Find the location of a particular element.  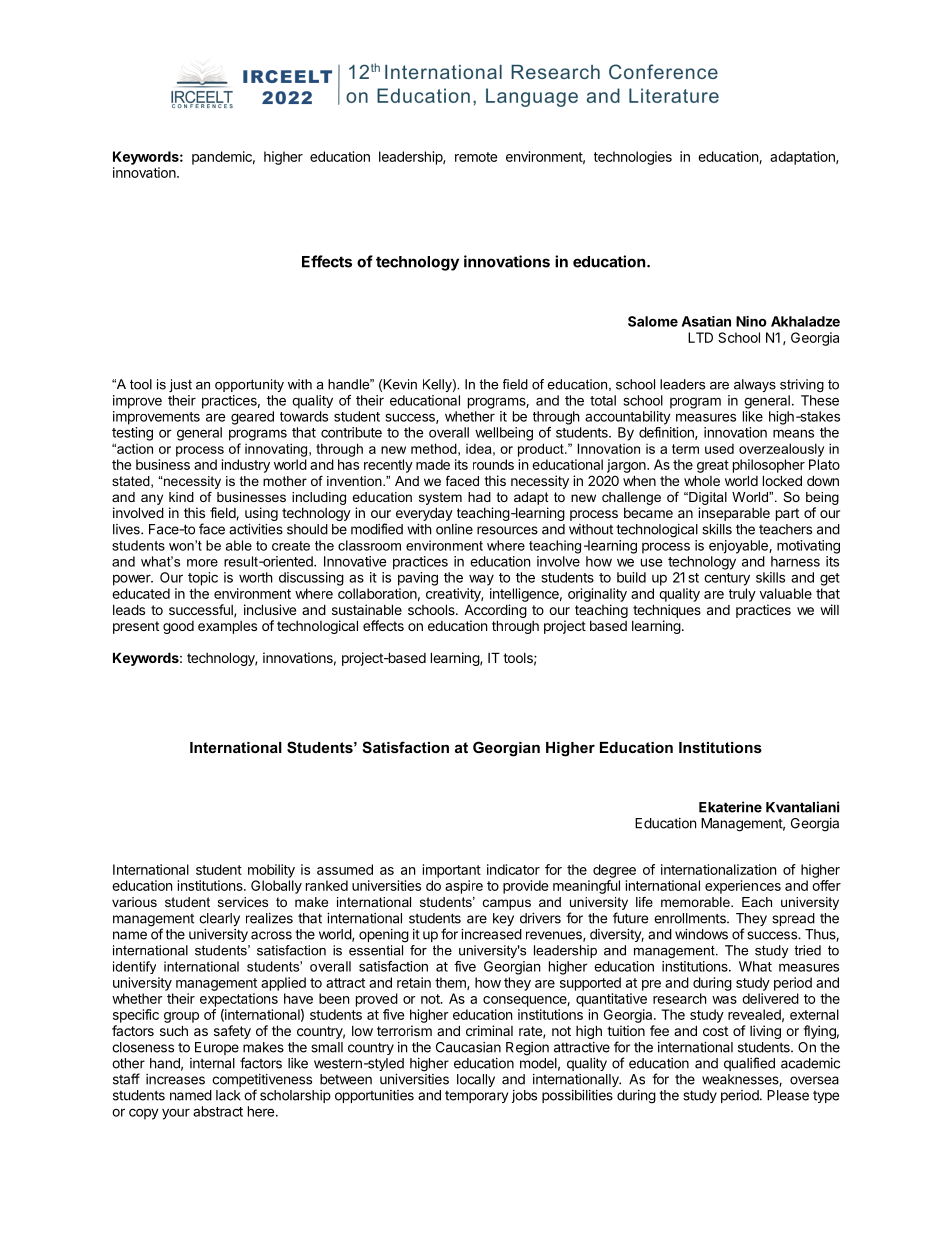

According is located at coordinates (495, 611).
